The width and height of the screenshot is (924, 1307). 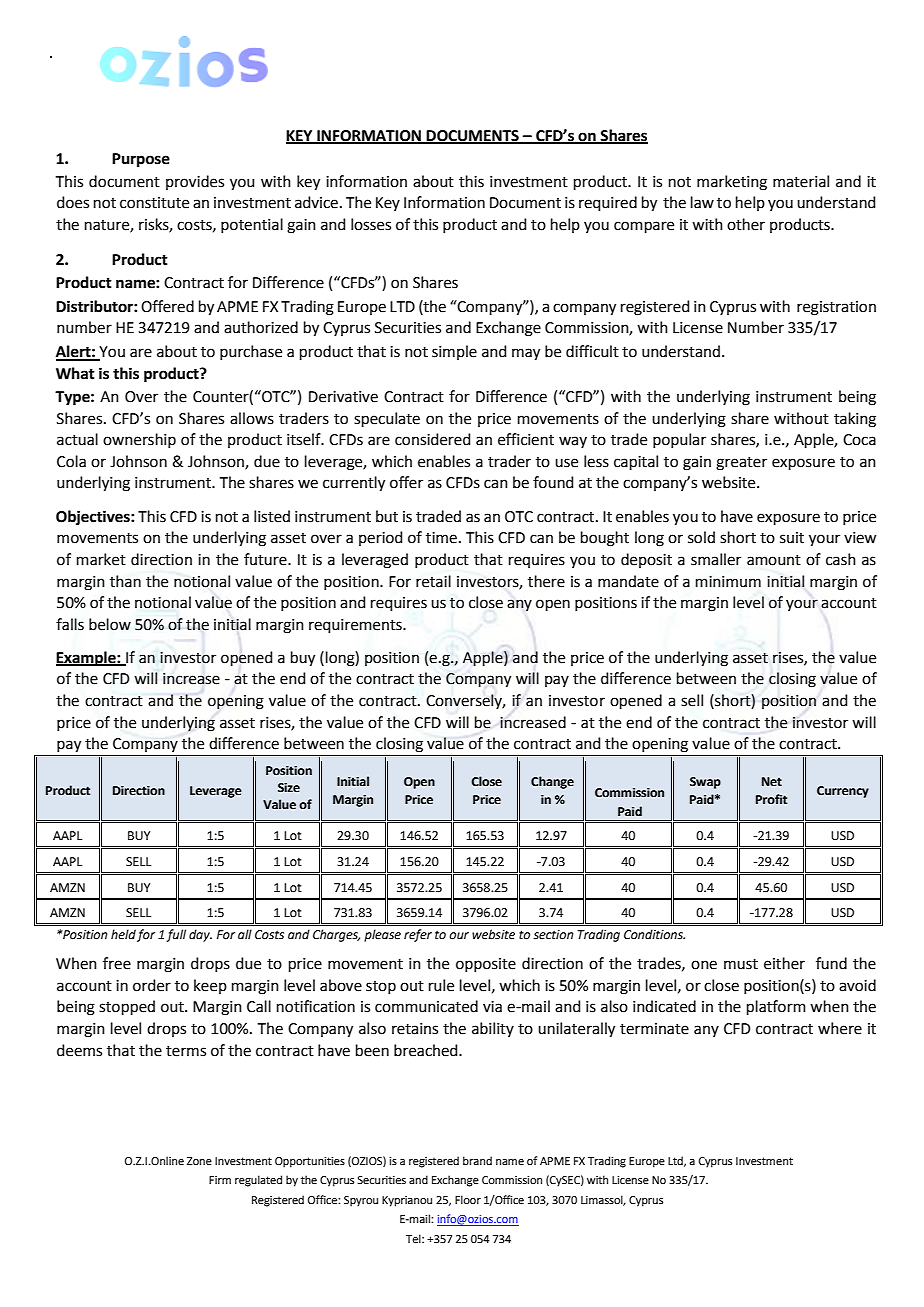 I want to click on full, so click(x=176, y=935).
